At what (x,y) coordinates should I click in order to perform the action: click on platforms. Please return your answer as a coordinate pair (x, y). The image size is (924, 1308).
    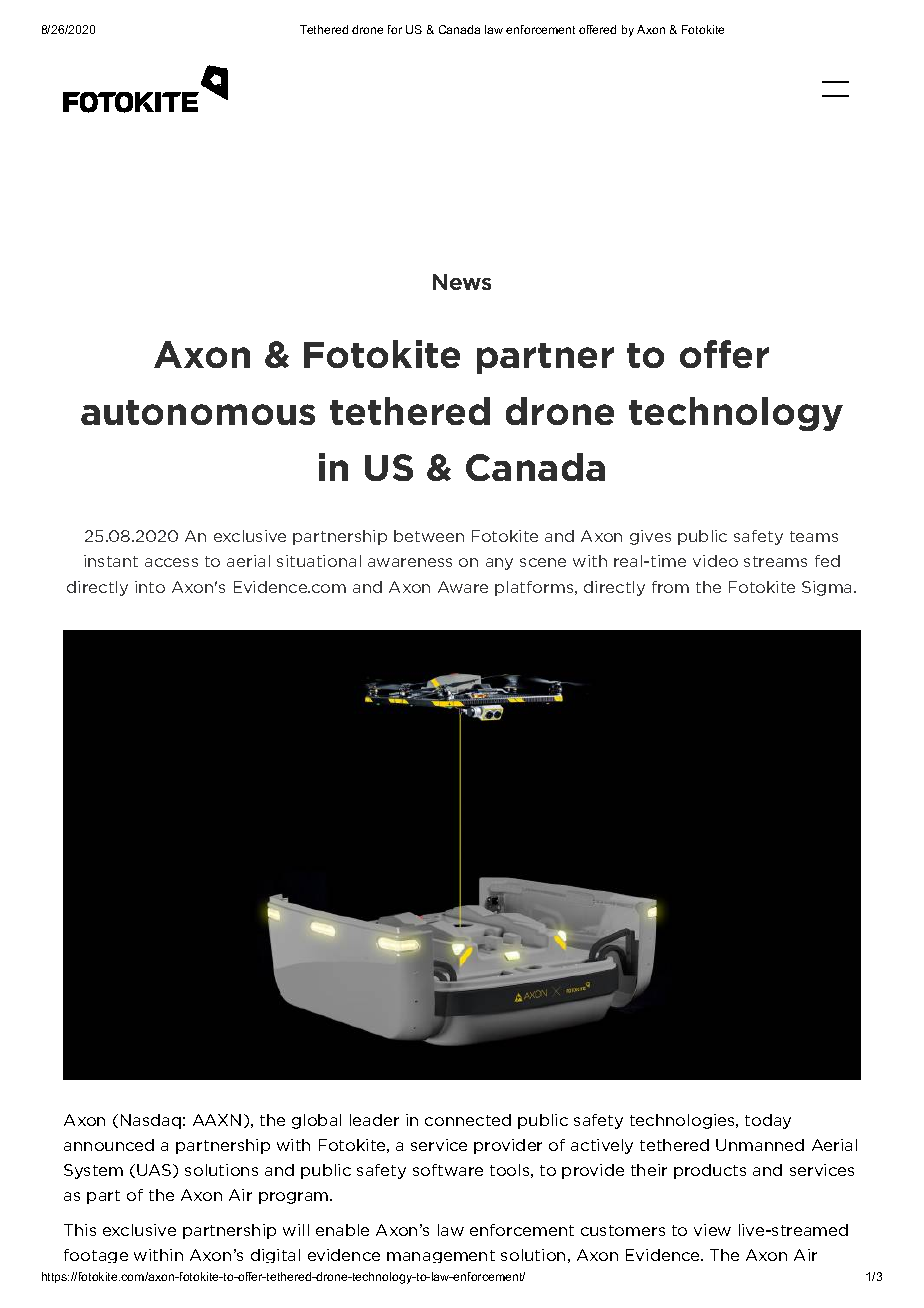
    Looking at the image, I should click on (535, 588).
